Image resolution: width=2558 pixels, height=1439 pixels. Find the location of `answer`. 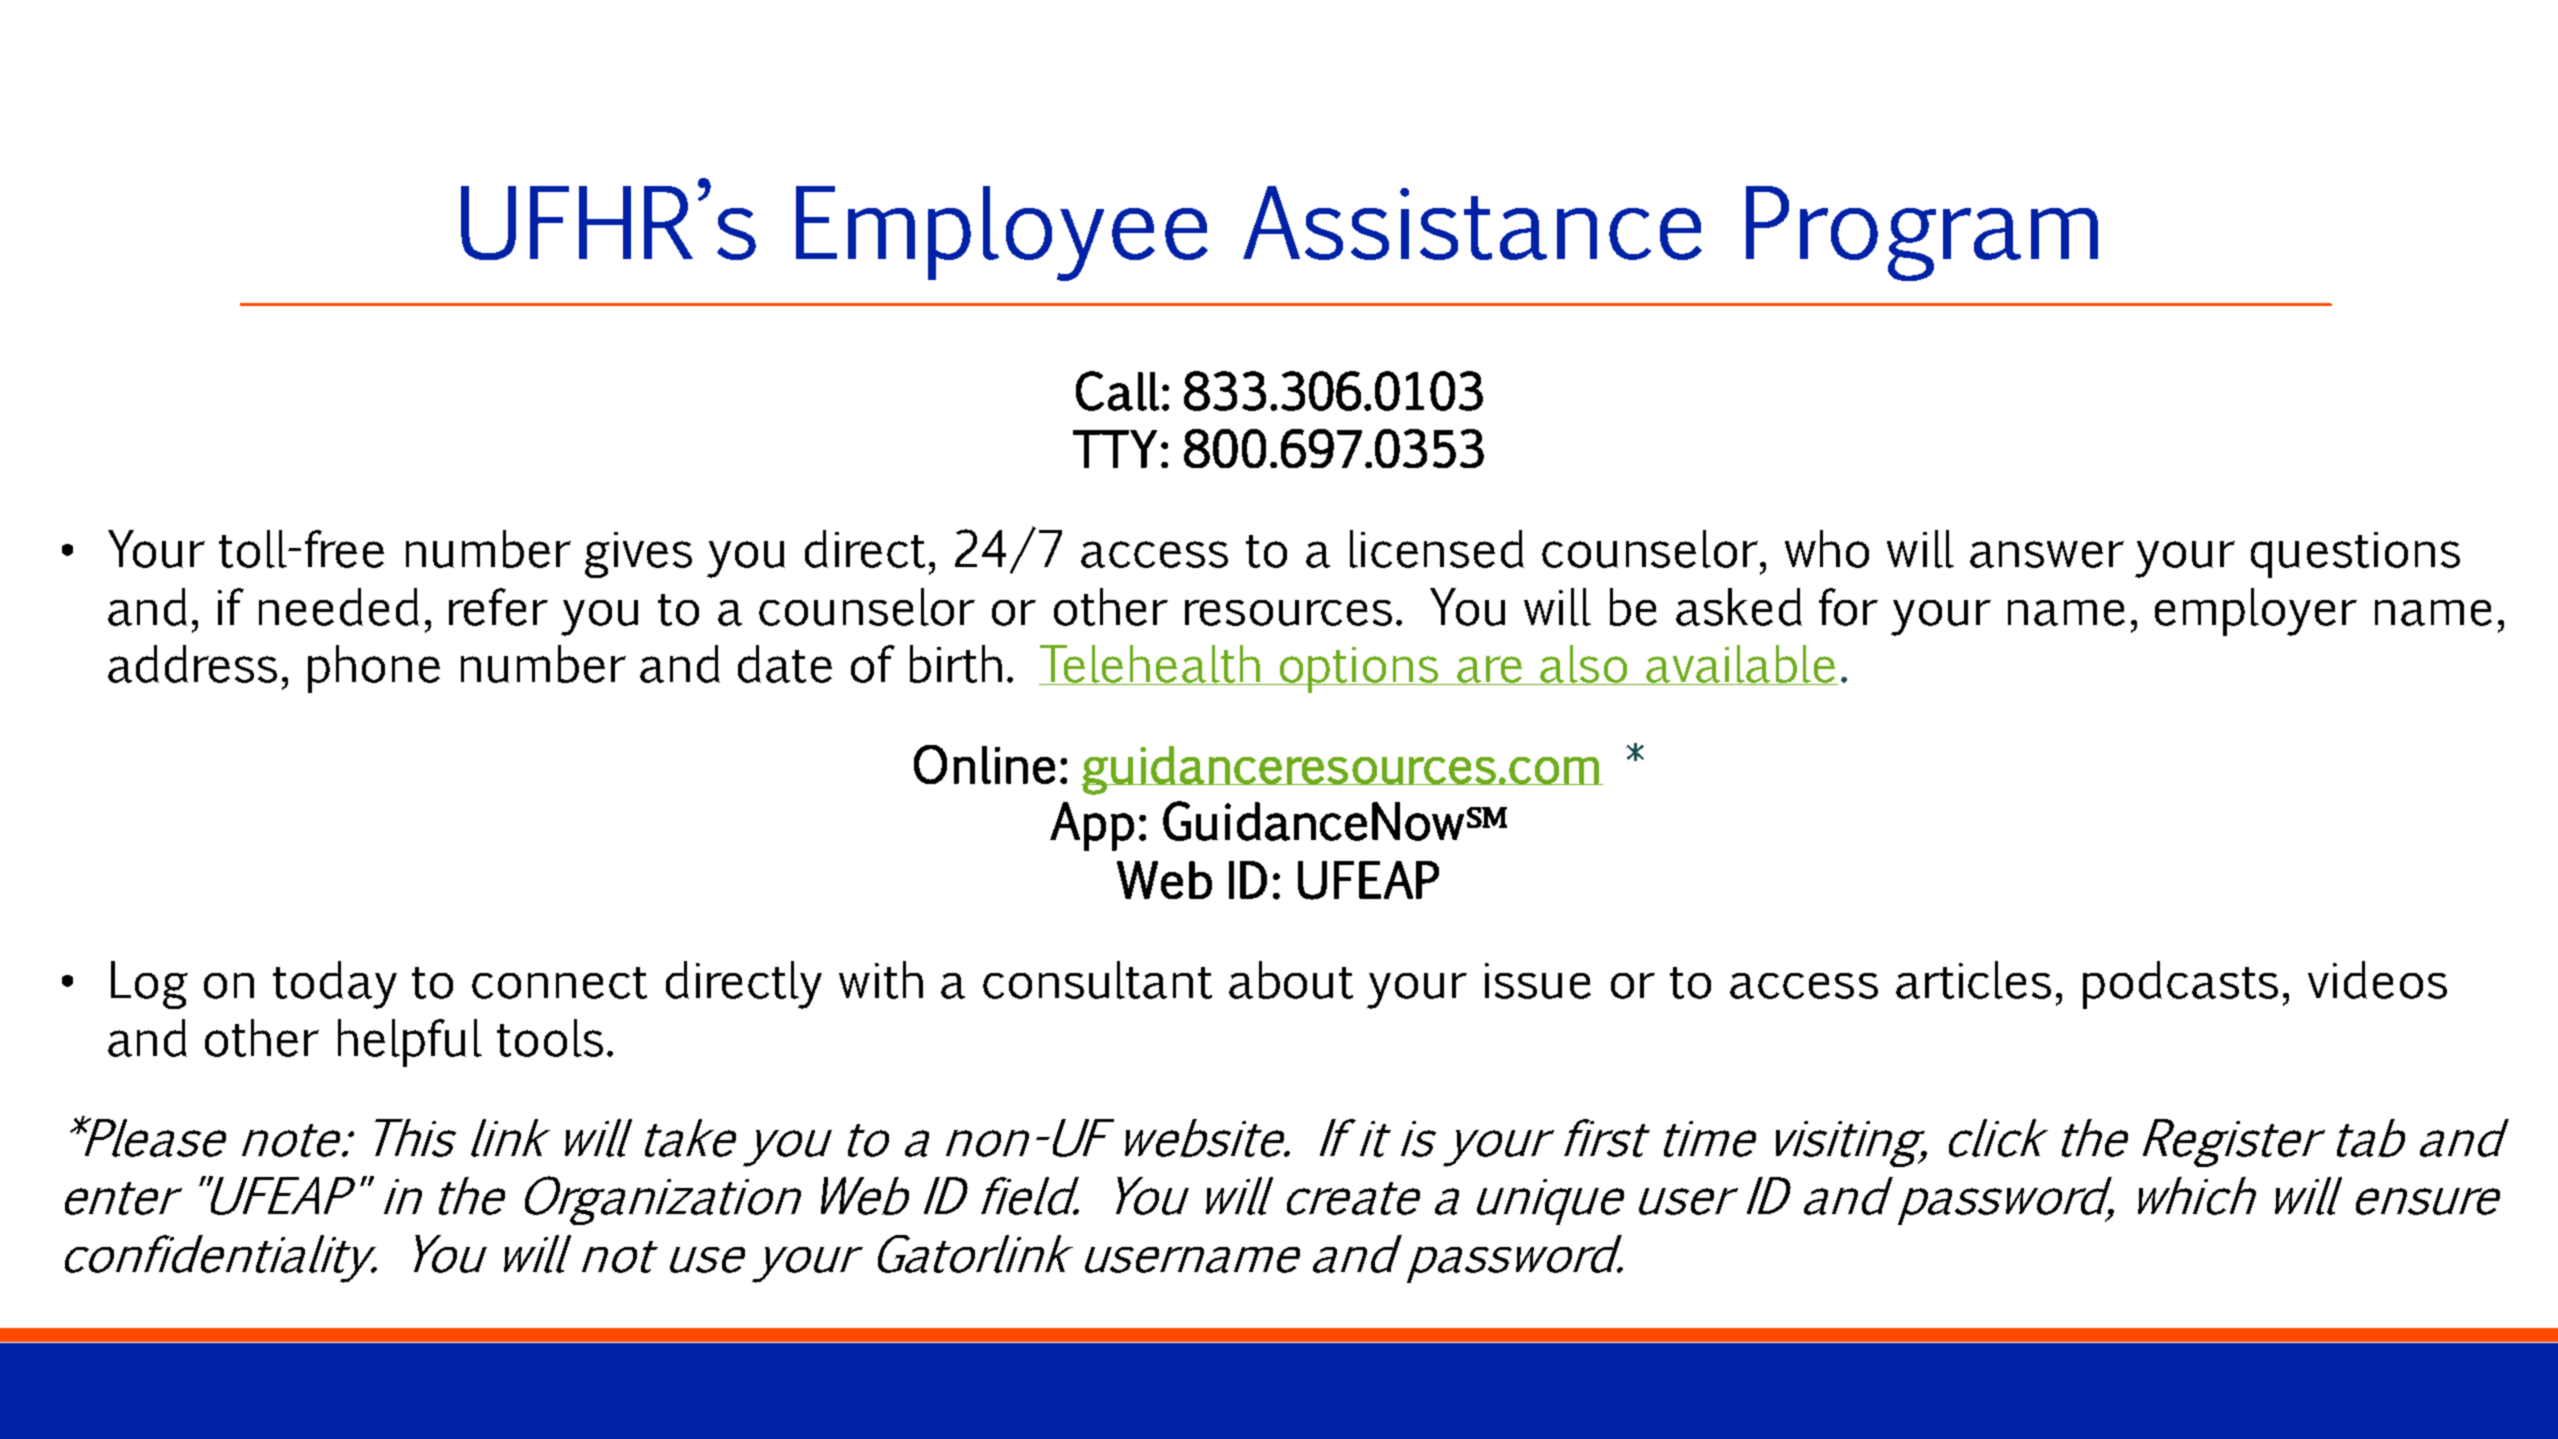

answer is located at coordinates (2047, 554).
